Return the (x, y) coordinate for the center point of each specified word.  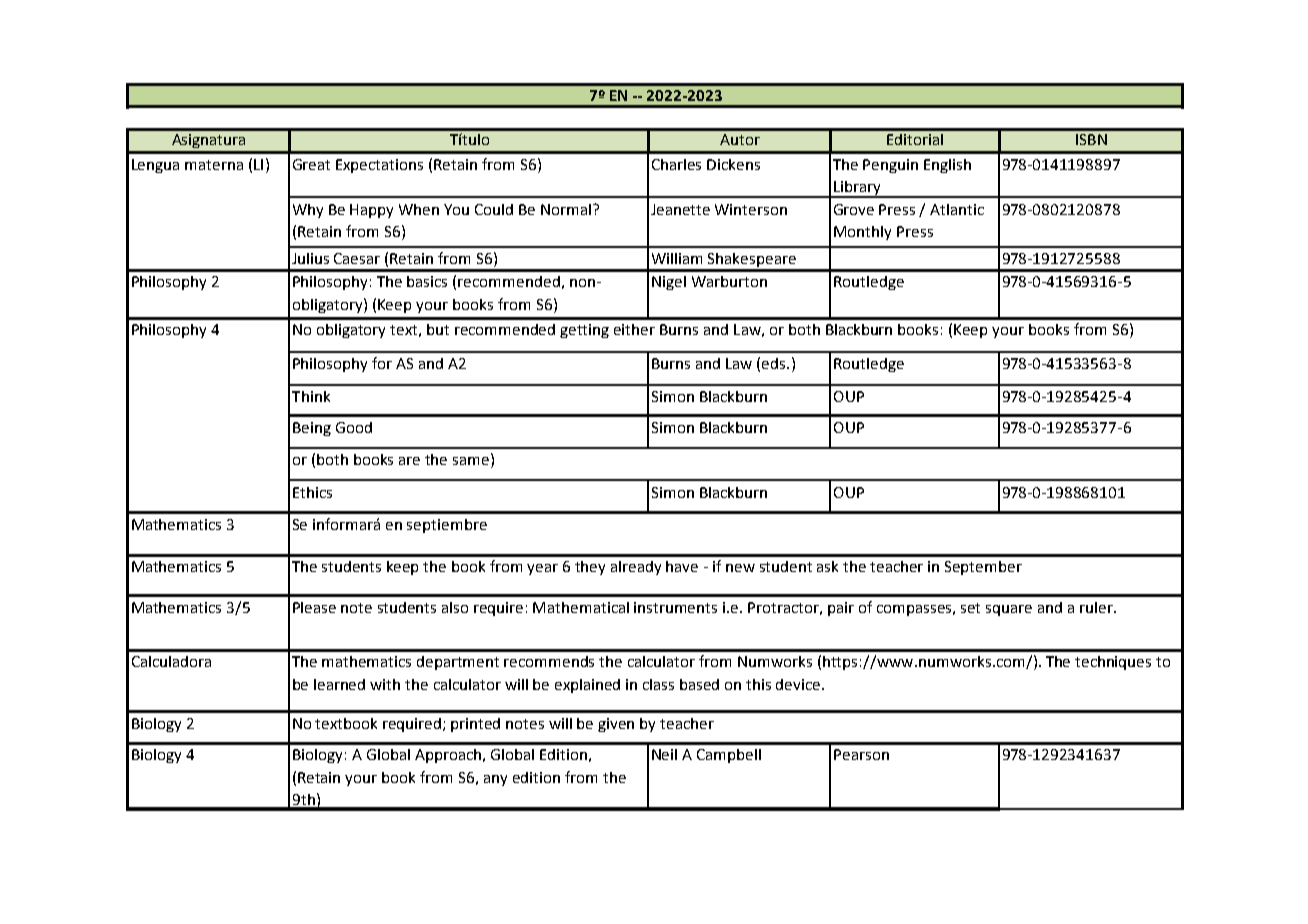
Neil (664, 754)
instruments (675, 607)
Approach (448, 756)
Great (311, 164)
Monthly (862, 233)
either (634, 329)
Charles (676, 164)
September (983, 568)
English (947, 166)
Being (312, 429)
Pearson (861, 754)
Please (314, 607)
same (472, 461)
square (1009, 610)
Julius (310, 258)
